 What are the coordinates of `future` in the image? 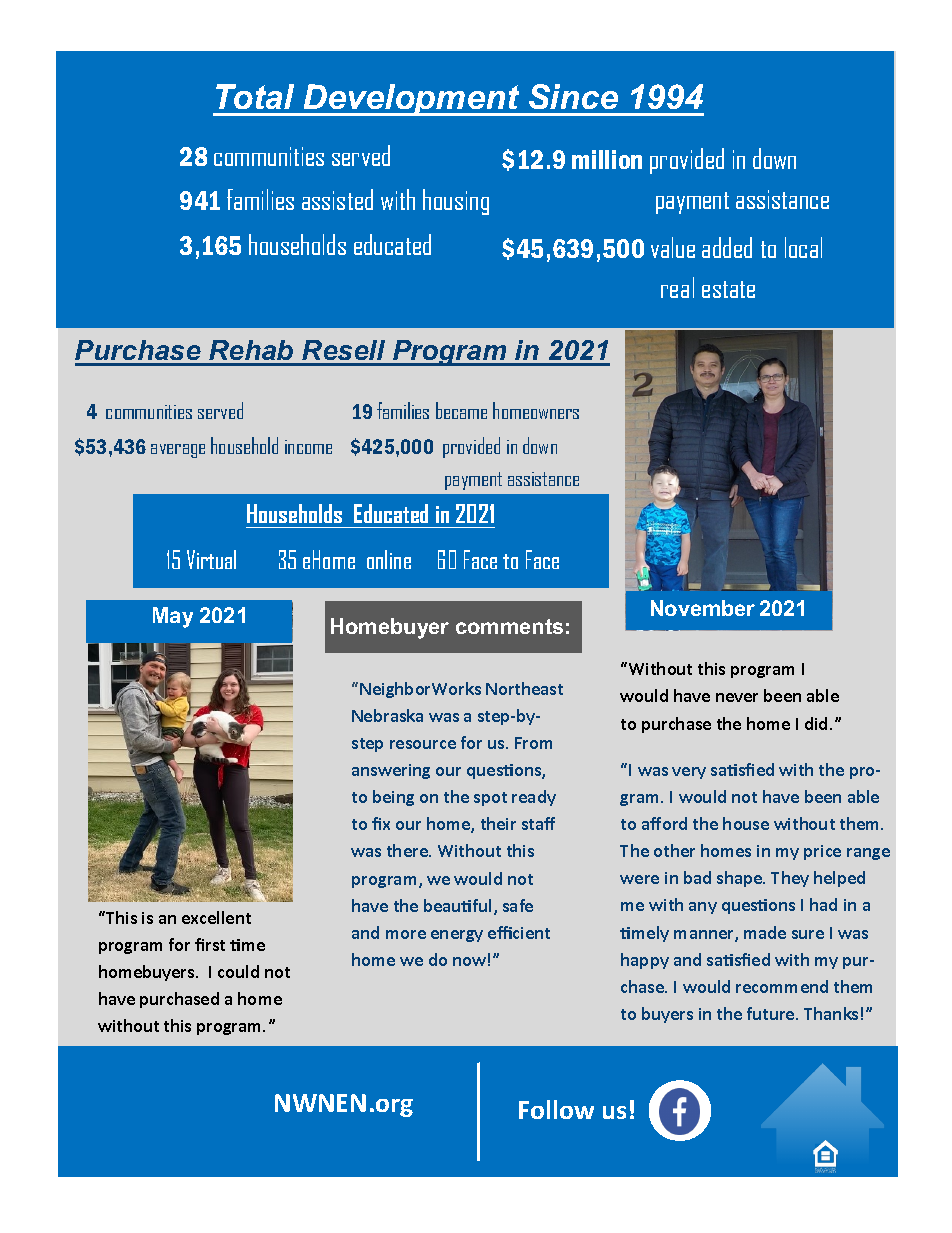 It's located at (772, 1013).
